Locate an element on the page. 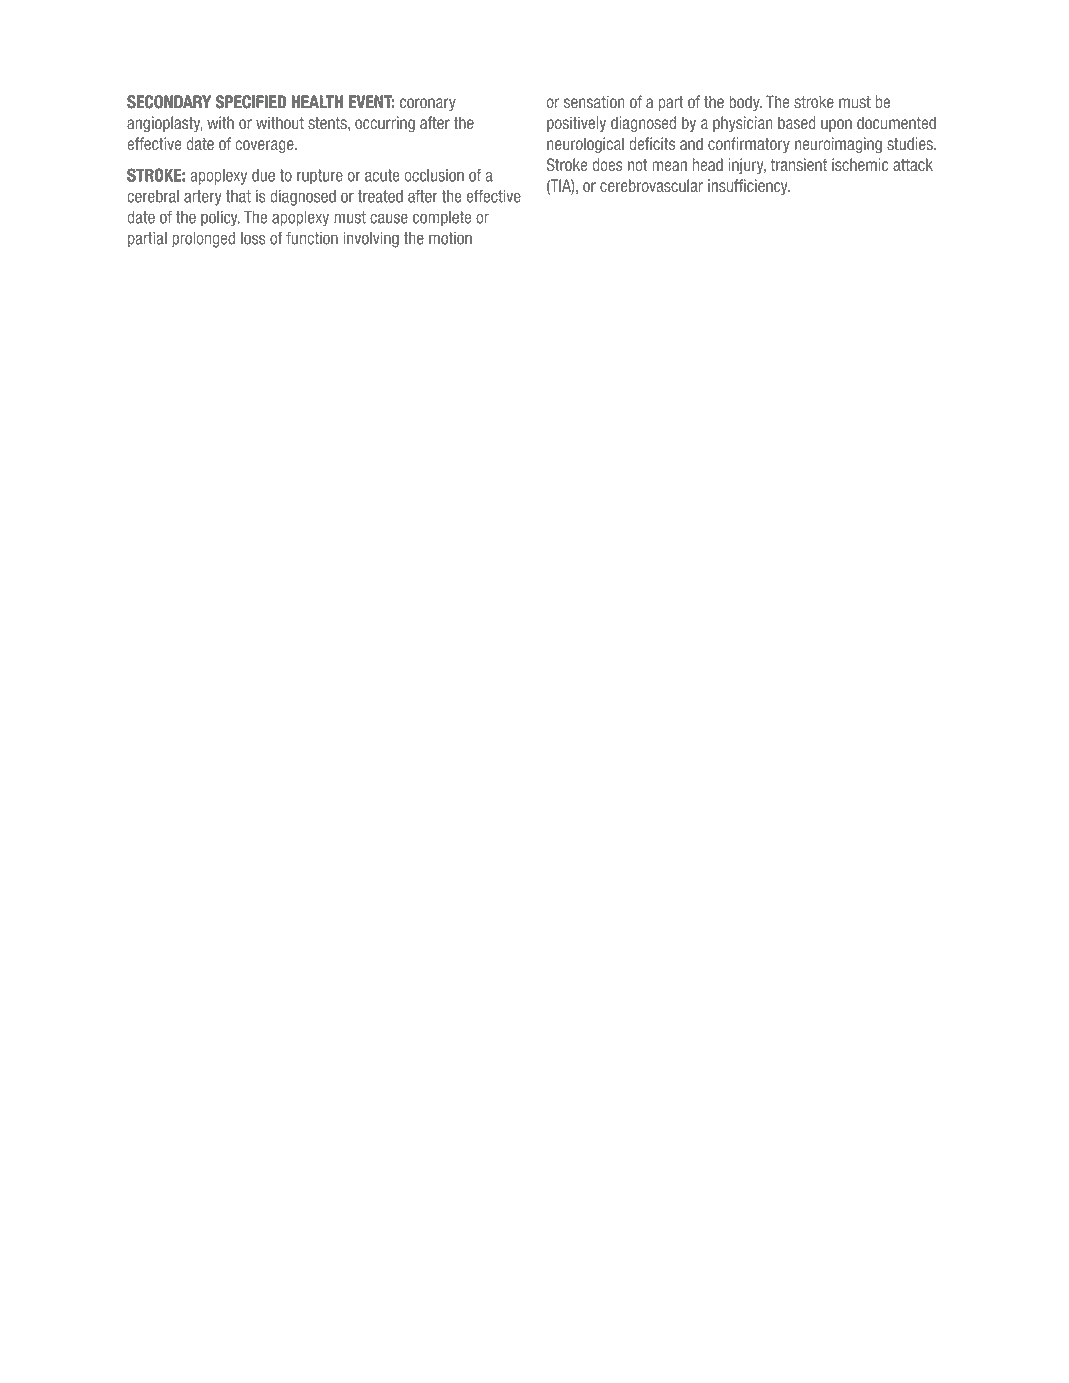 This image has width=1069, height=1383. complete is located at coordinates (442, 219).
